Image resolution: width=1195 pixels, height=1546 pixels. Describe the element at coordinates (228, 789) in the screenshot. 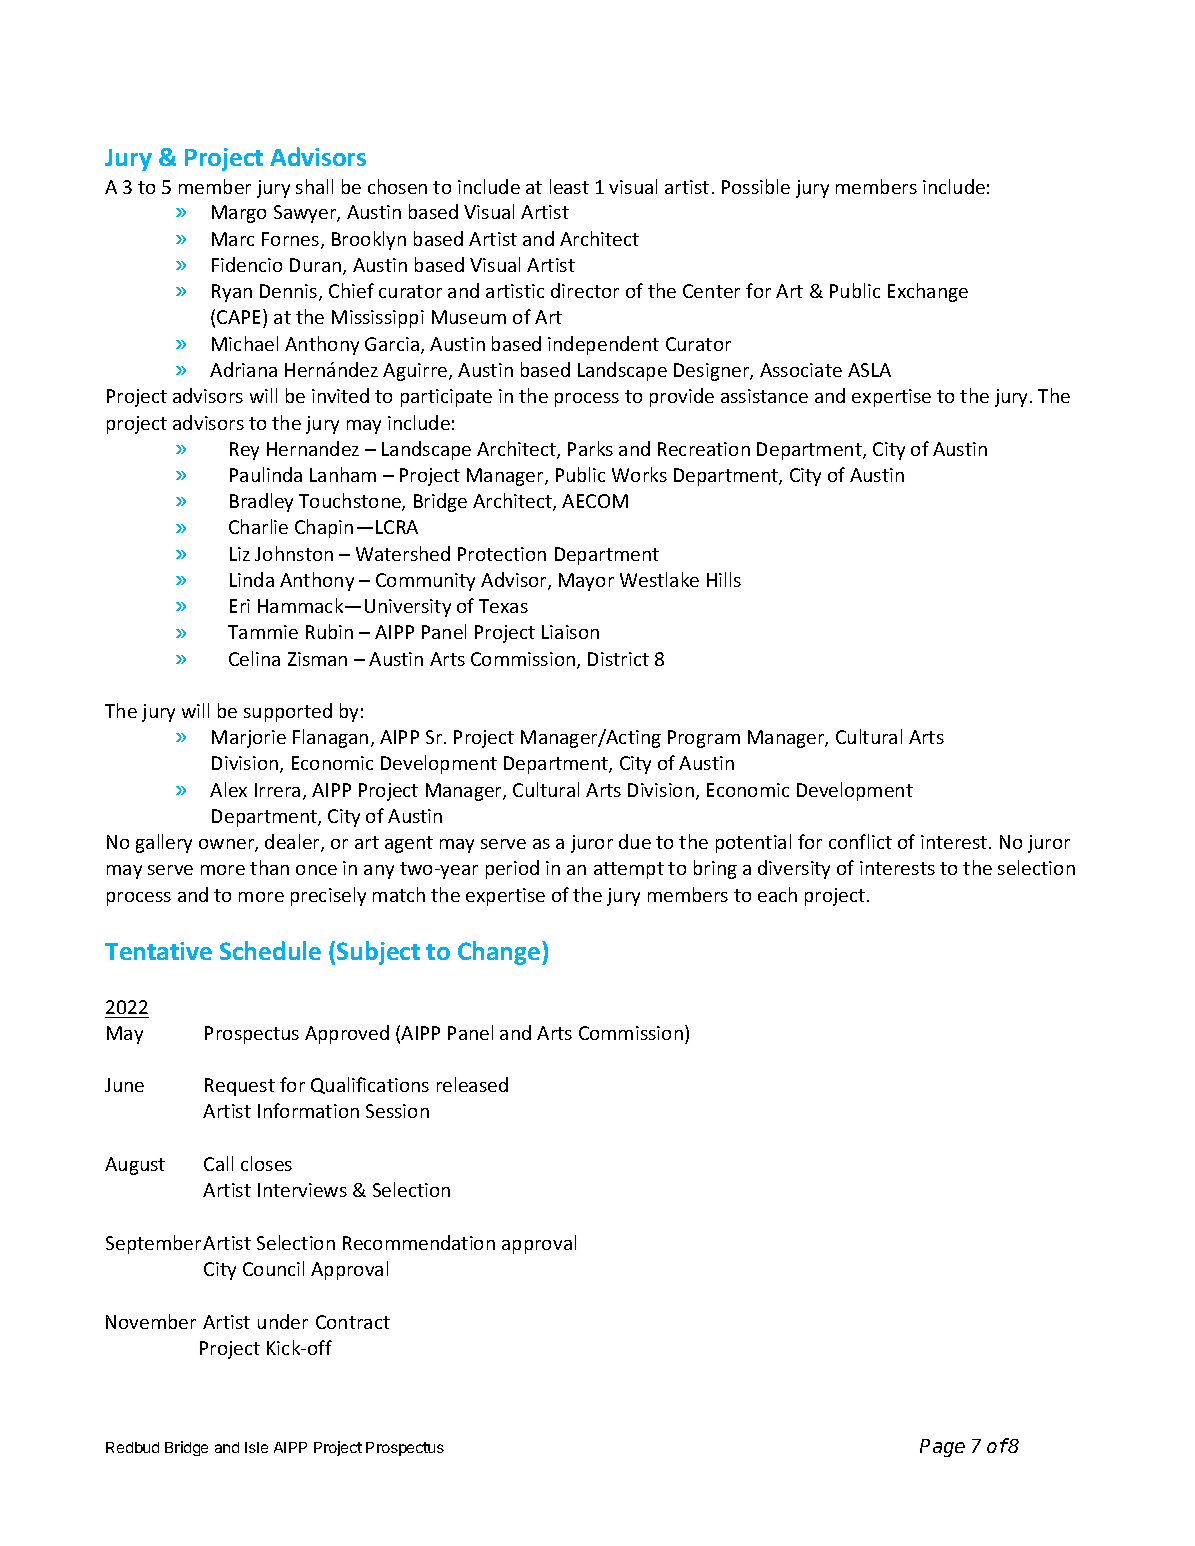

I see `Alex` at that location.
